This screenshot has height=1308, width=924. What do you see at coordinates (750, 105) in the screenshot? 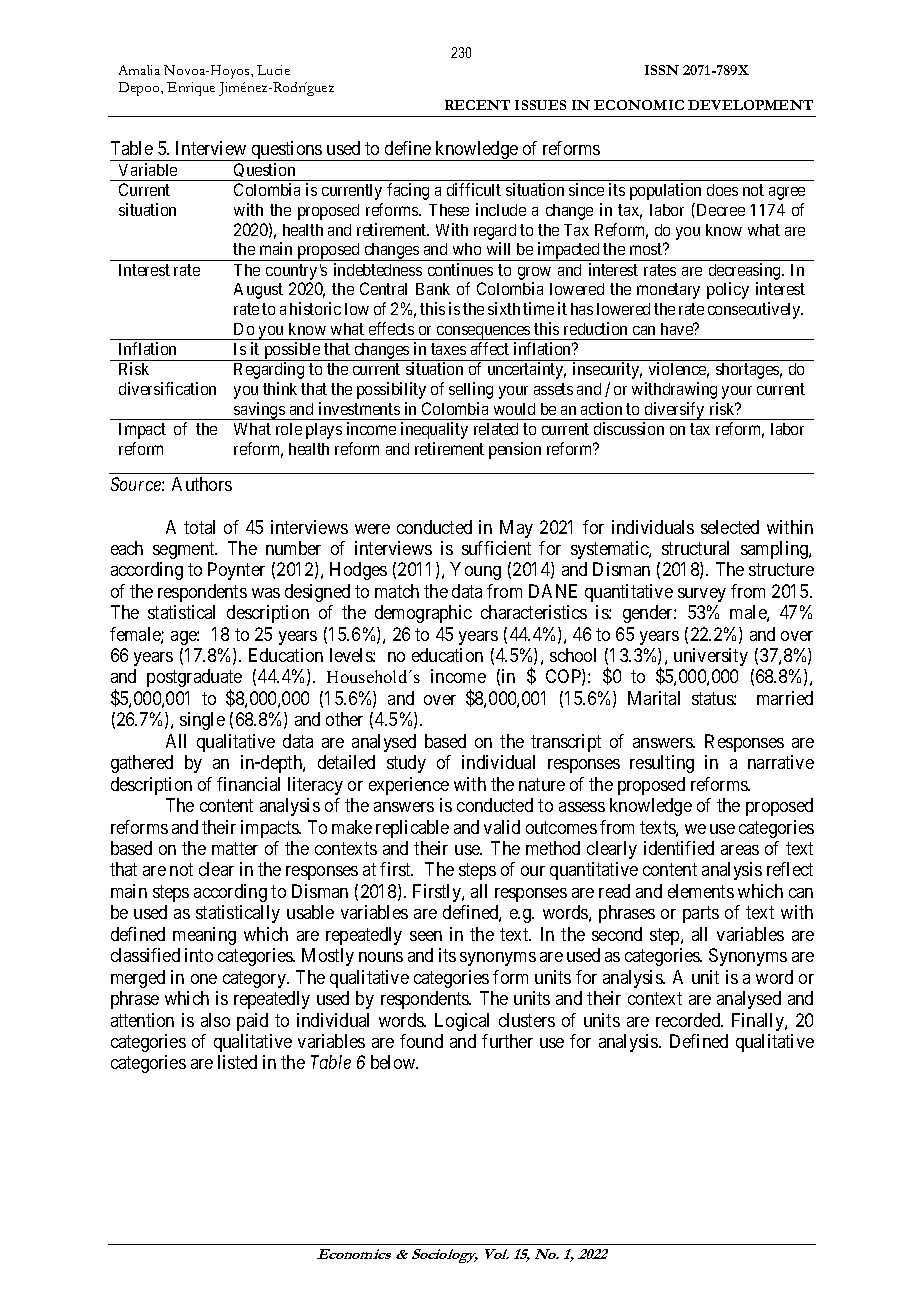
I see `DEVELOPMENT` at bounding box center [750, 105].
